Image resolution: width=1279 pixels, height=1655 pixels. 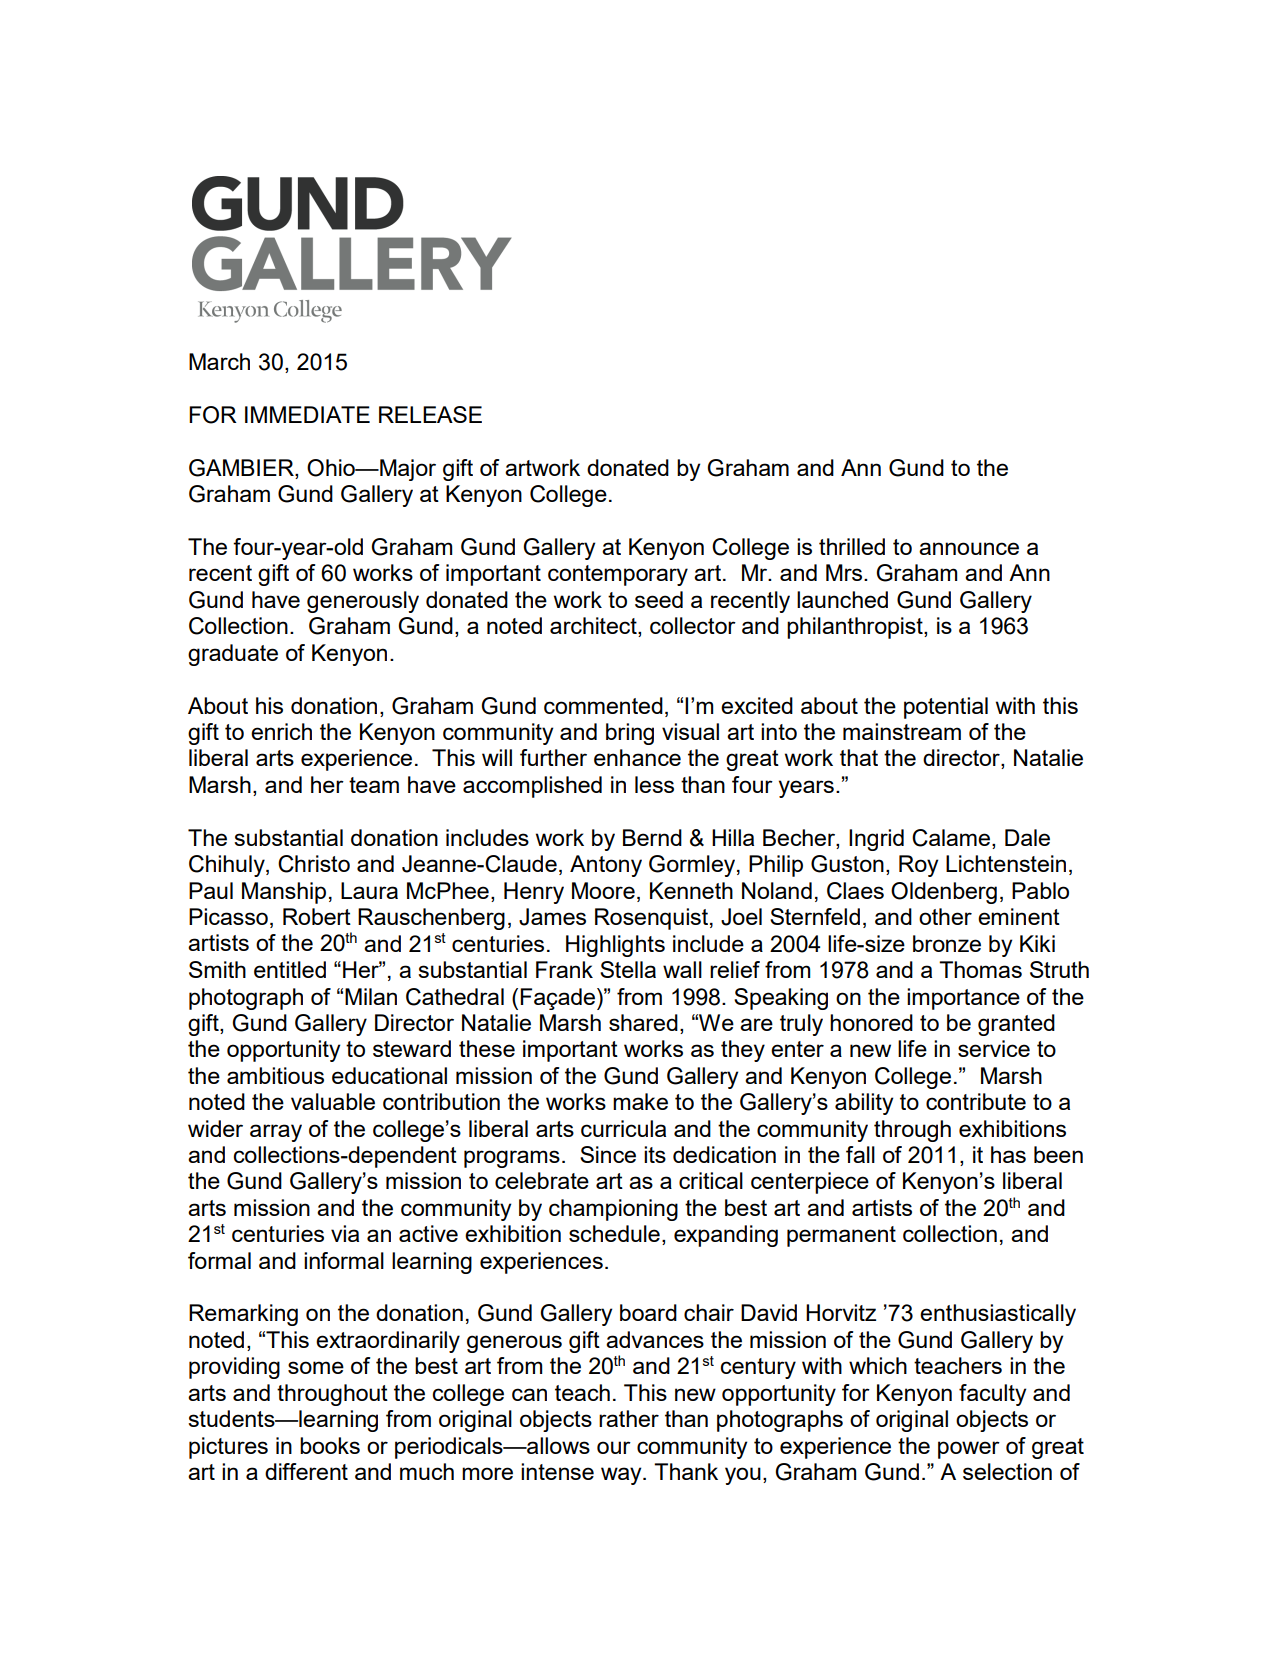 I want to click on IMMEDIATE, so click(x=307, y=414).
